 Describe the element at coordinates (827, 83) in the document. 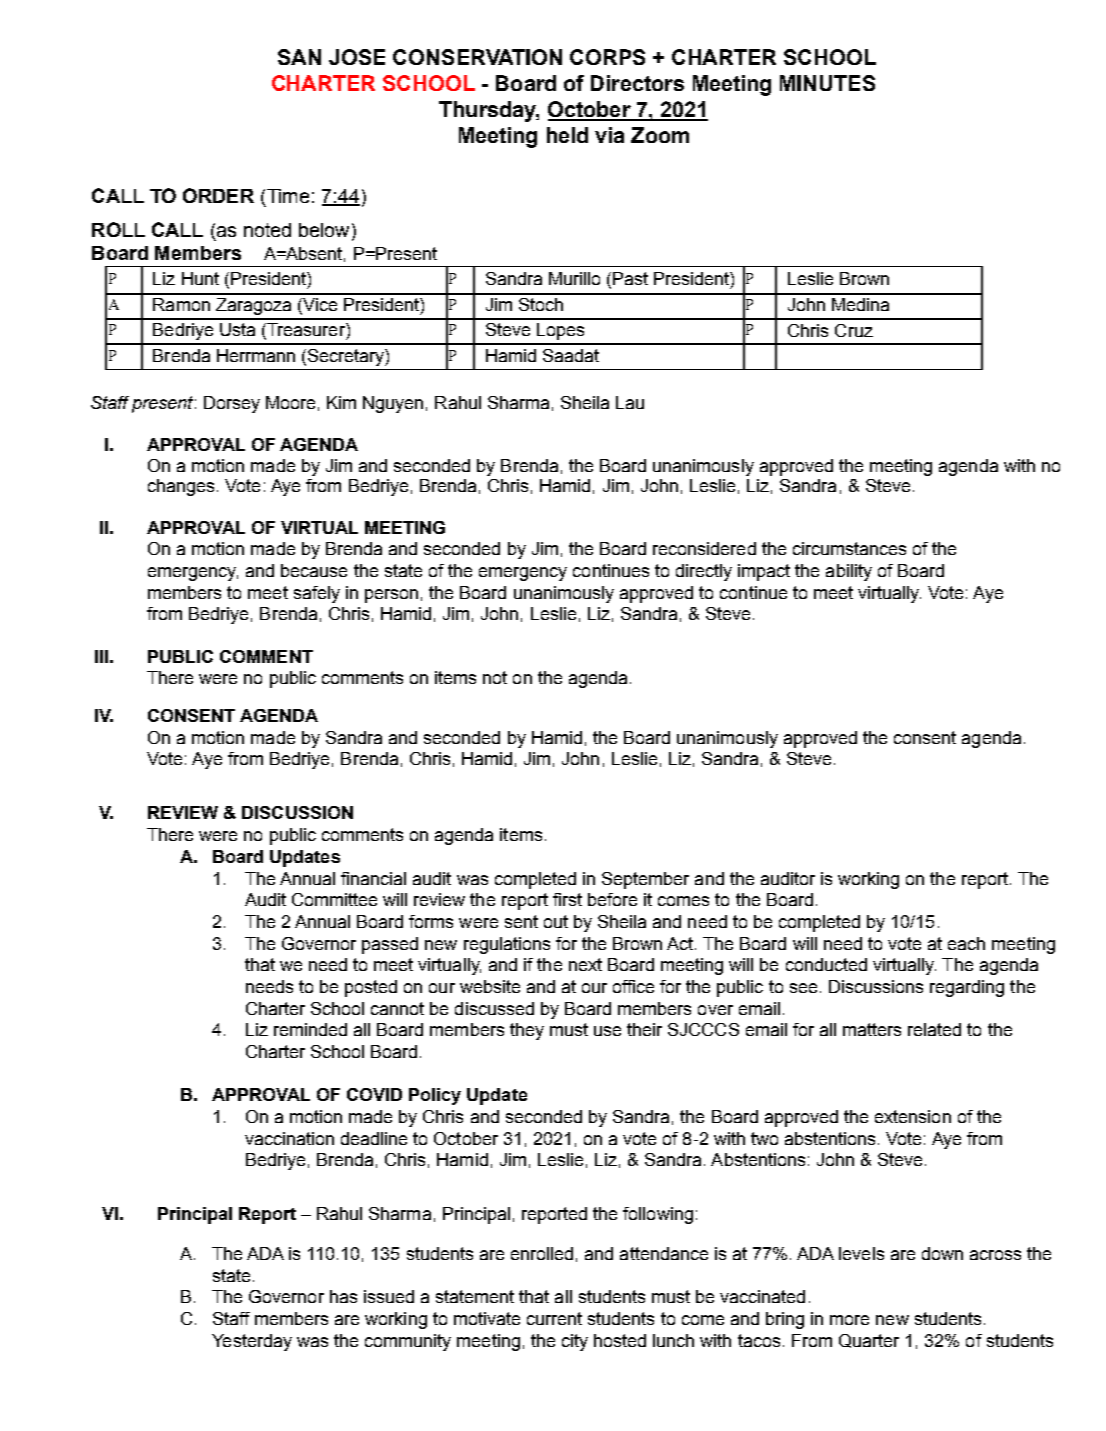

I see `MINUTES` at that location.
